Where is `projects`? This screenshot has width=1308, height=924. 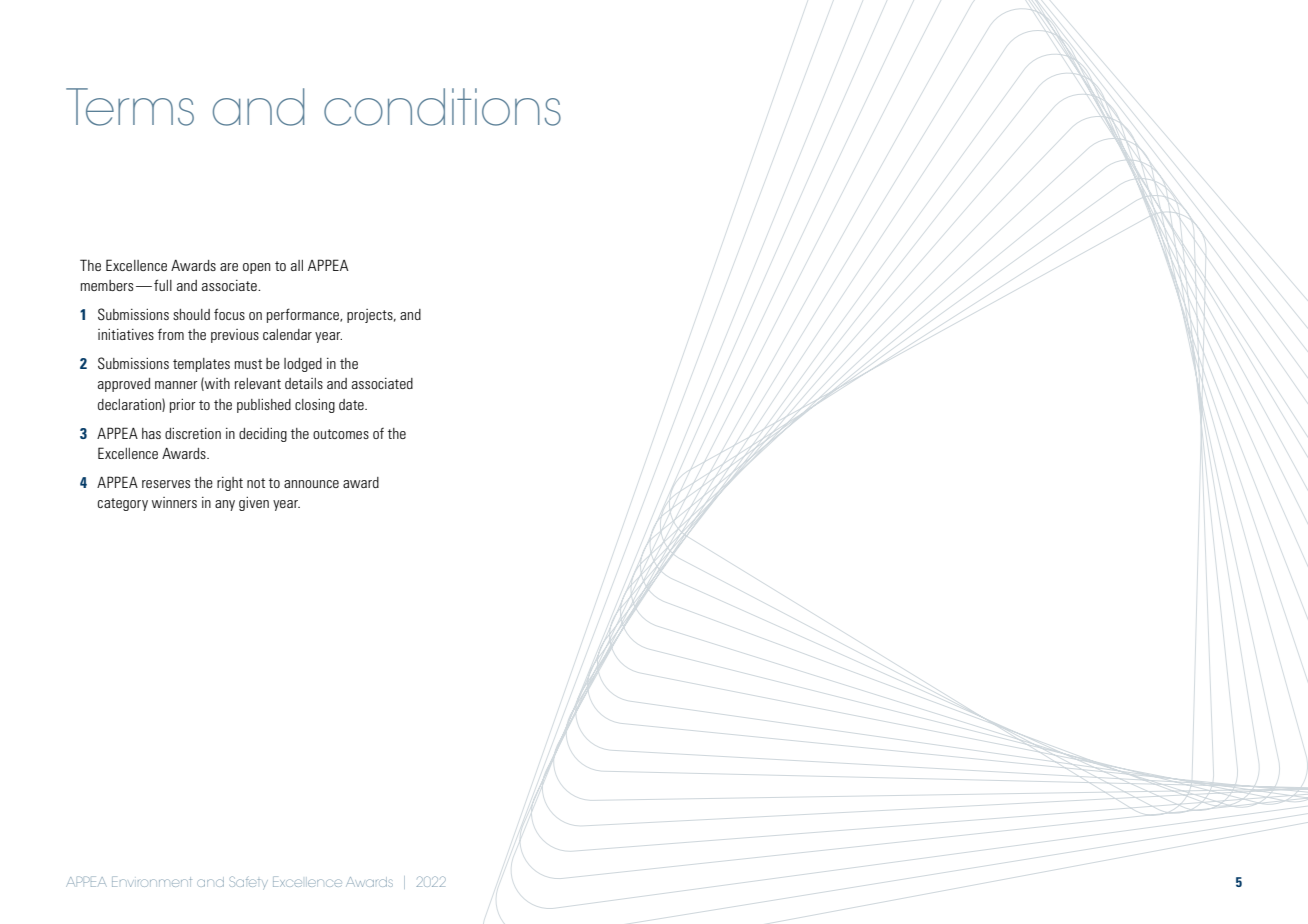 projects is located at coordinates (371, 316).
